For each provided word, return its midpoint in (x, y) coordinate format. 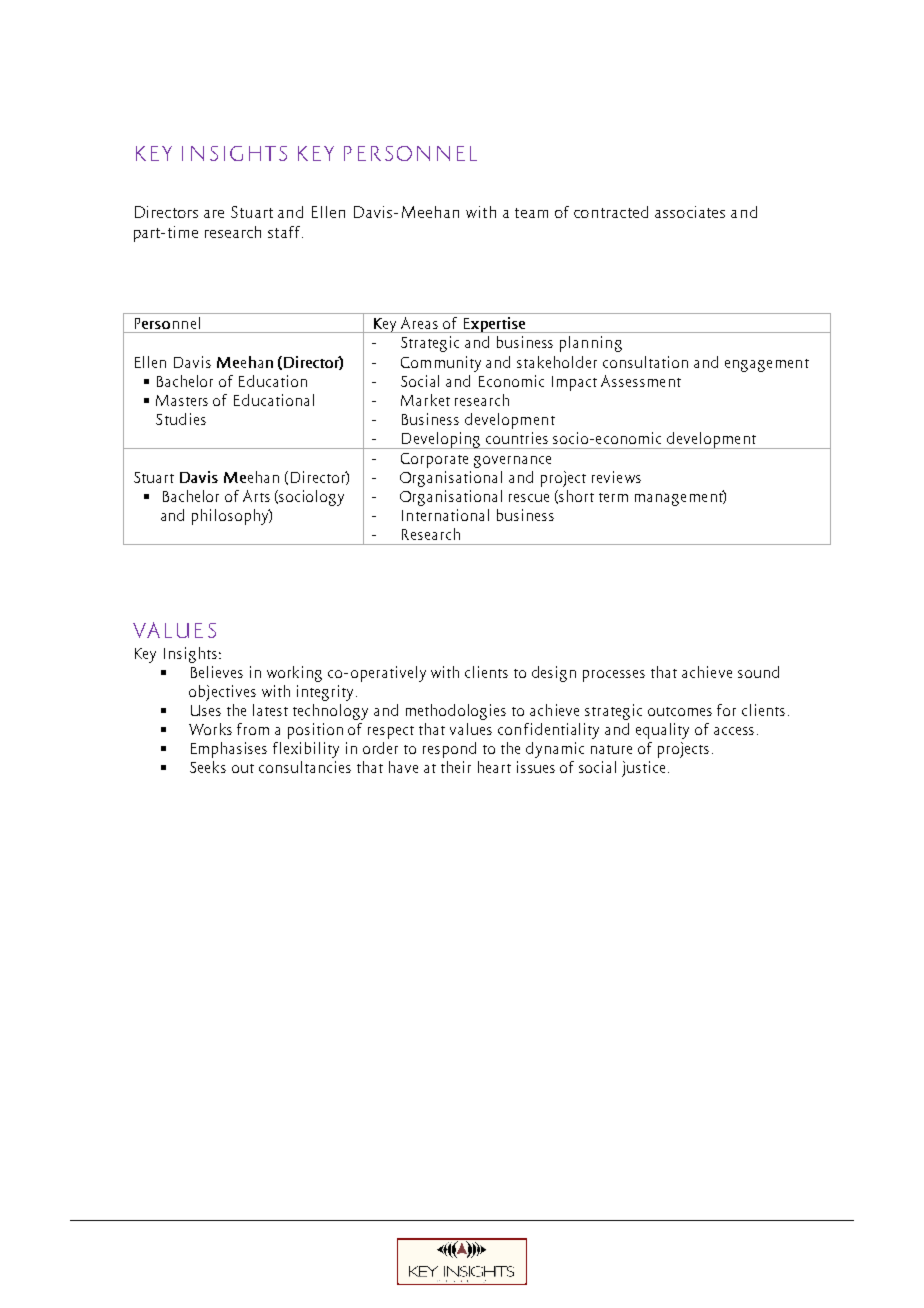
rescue (529, 498)
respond (449, 750)
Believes (217, 672)
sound (758, 672)
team (531, 213)
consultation (645, 362)
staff (285, 232)
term (613, 497)
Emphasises (229, 750)
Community (441, 364)
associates (690, 212)
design (554, 674)
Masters (182, 400)
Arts (256, 496)
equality (662, 731)
